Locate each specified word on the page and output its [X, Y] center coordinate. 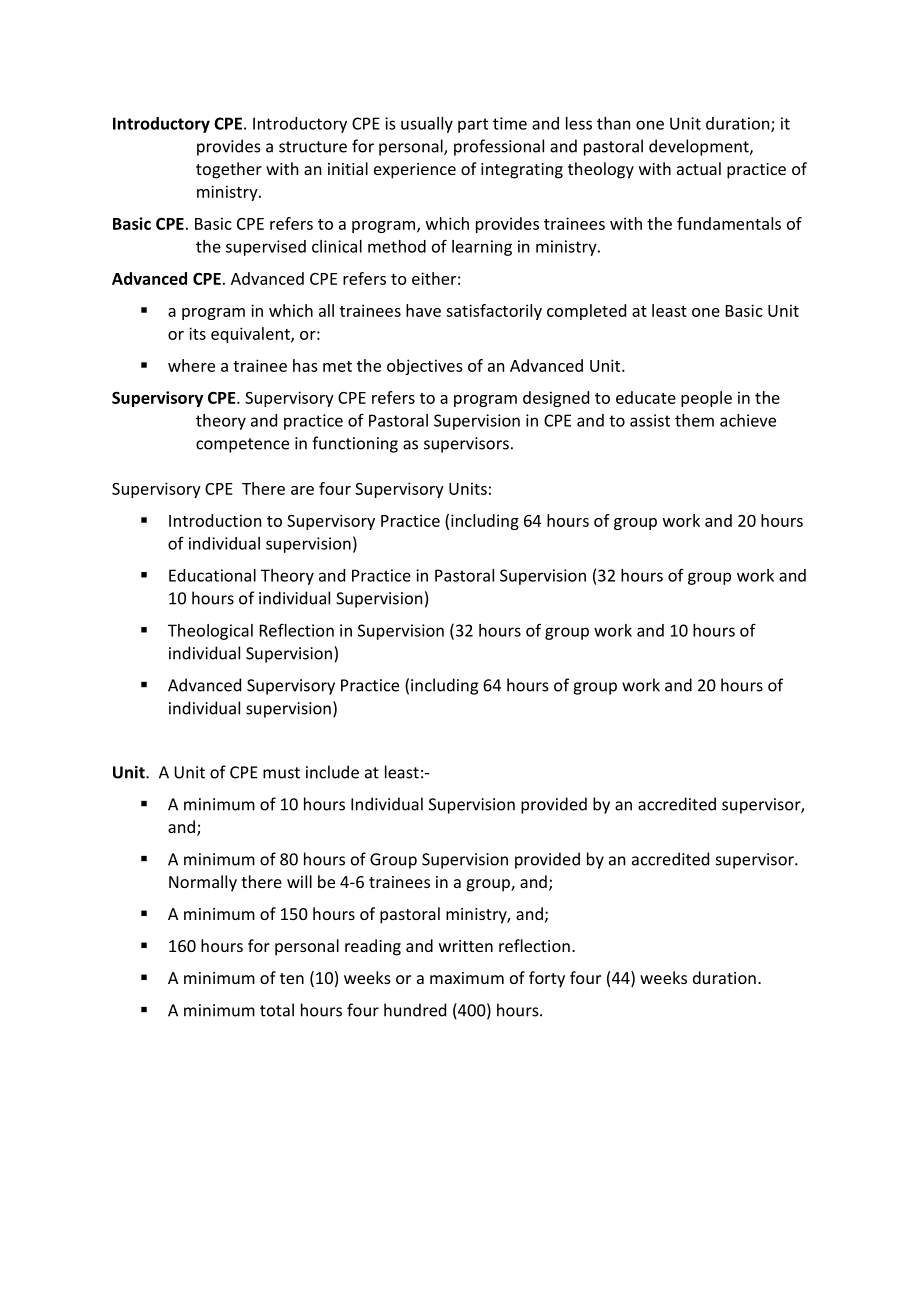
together [229, 170]
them [694, 420]
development [700, 147]
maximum [467, 978]
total [277, 1010]
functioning [355, 444]
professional [499, 147]
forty [547, 979]
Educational [212, 575]
